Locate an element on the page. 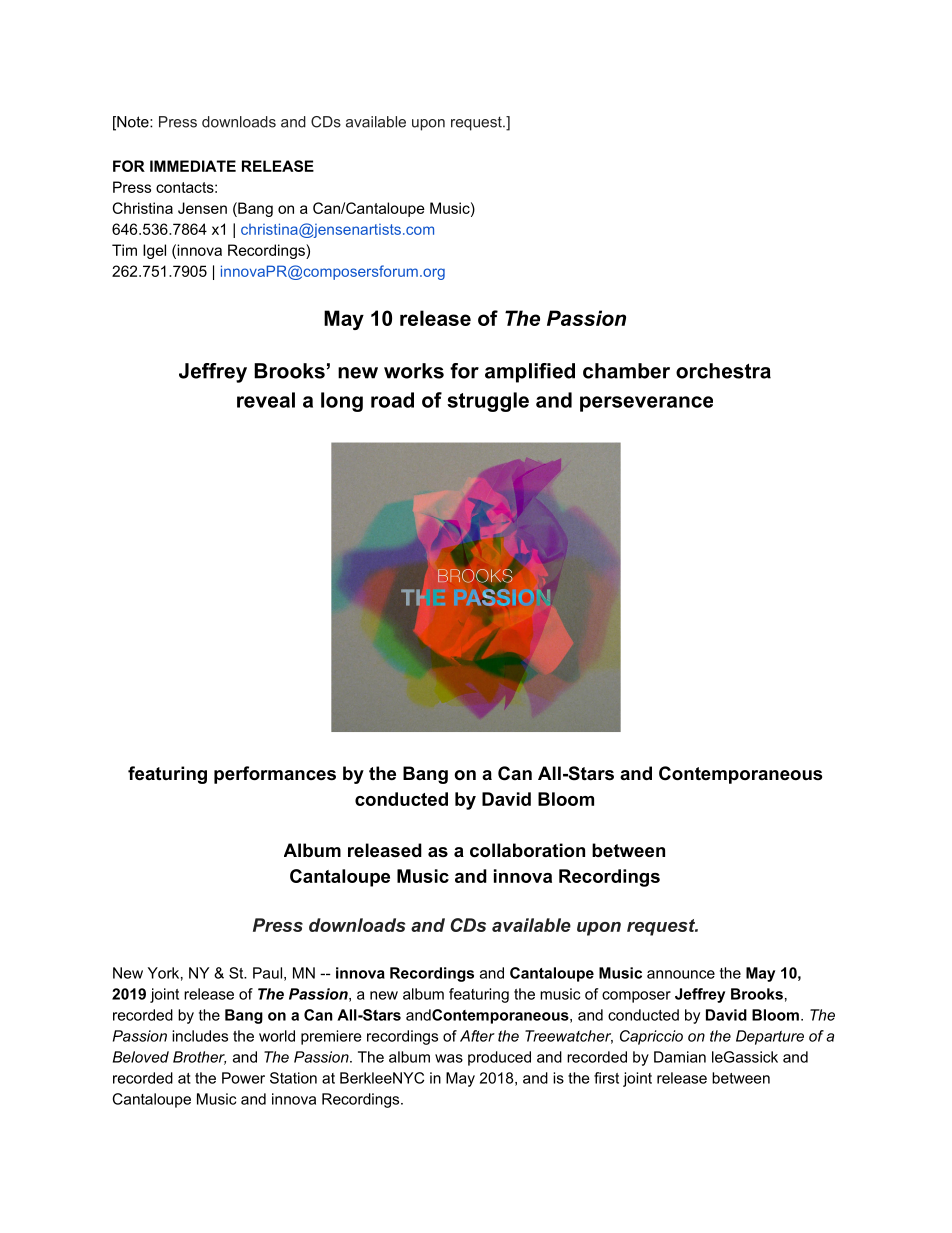 This page has width=952, height=1233. Damian is located at coordinates (680, 1057).
